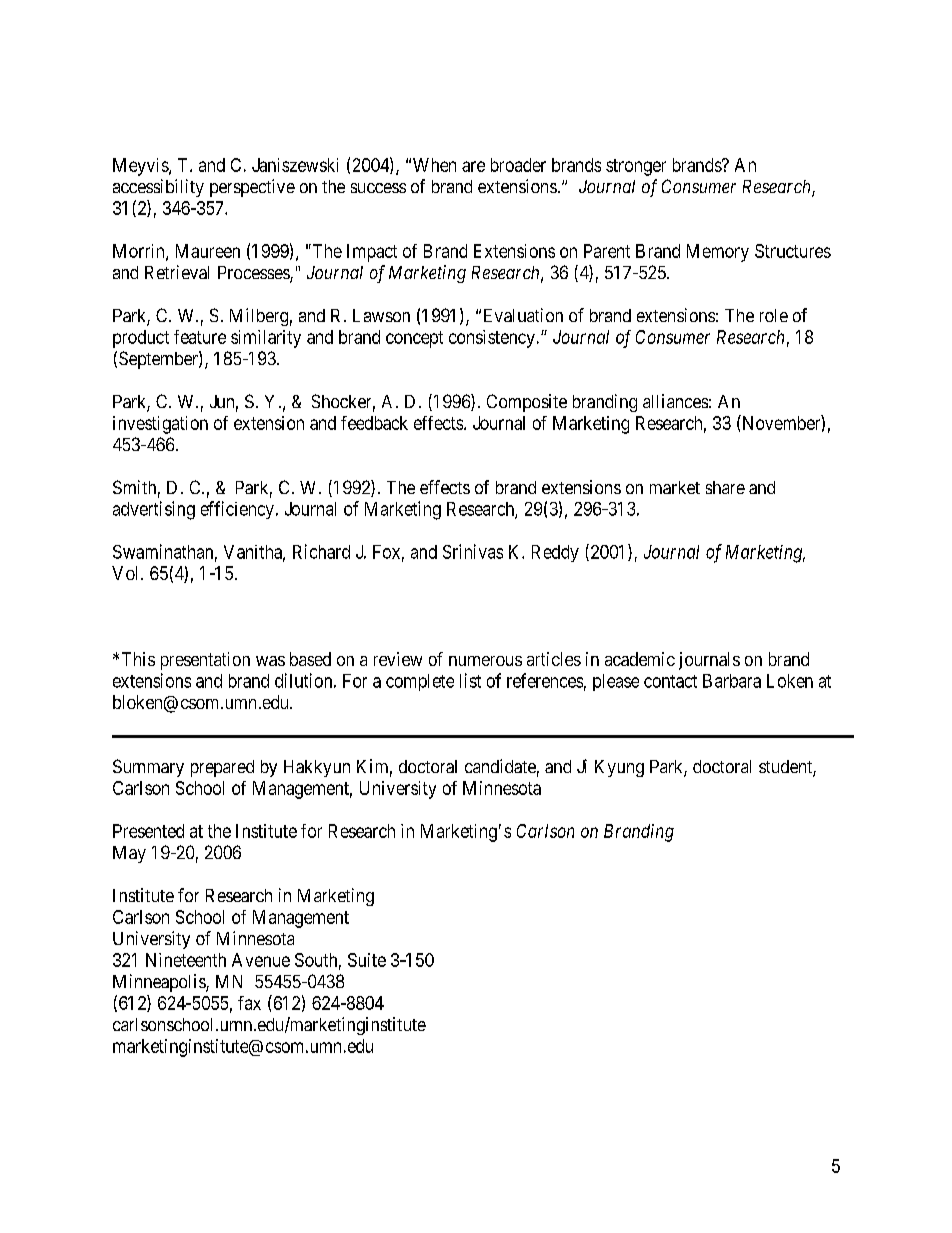 Image resolution: width=952 pixels, height=1233 pixels. What do you see at coordinates (527, 403) in the image?
I see `Composite` at bounding box center [527, 403].
